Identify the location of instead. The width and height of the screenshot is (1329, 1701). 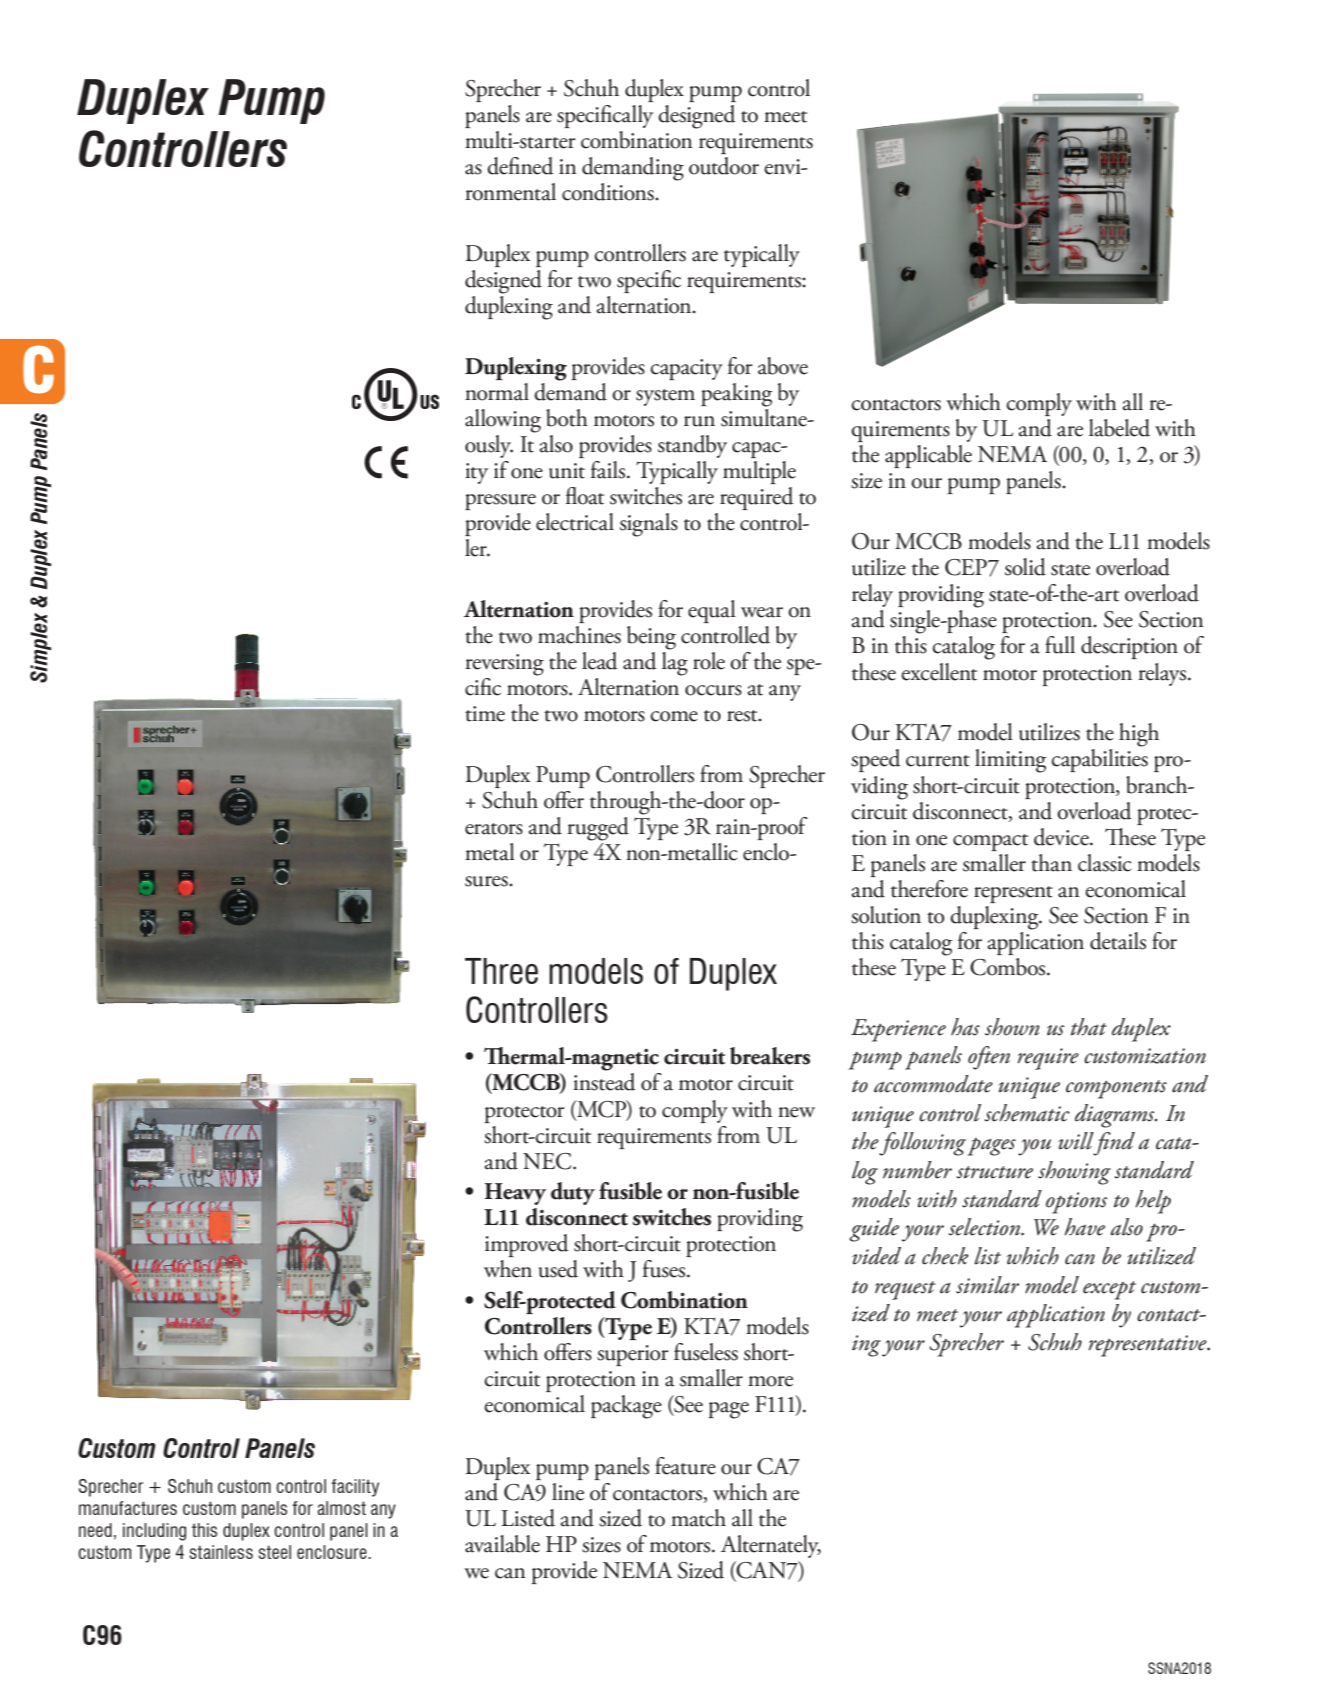
(604, 1082).
